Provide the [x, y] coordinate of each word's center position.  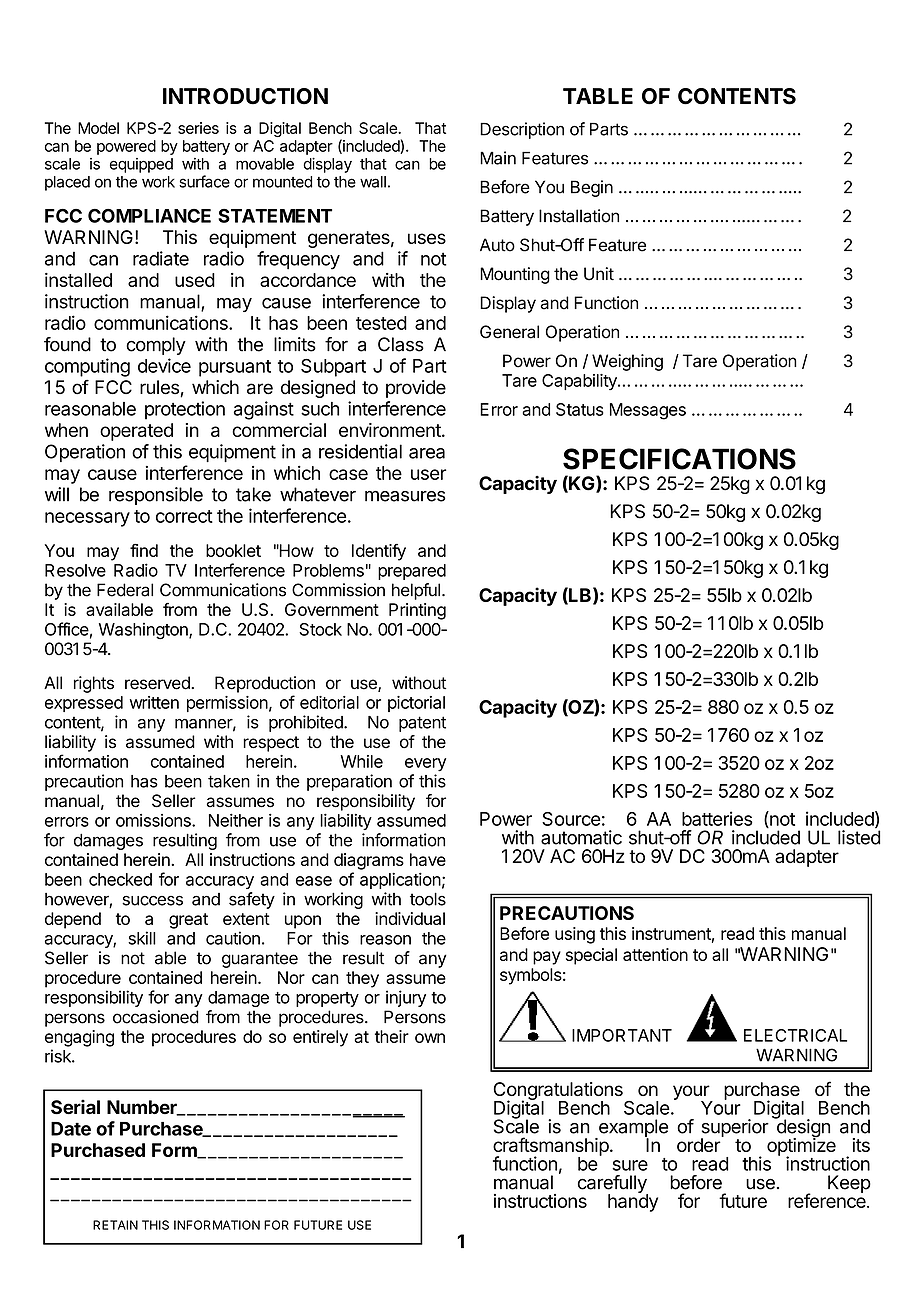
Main [498, 158]
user [429, 474]
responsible [156, 496]
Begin [592, 188]
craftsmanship [551, 1147]
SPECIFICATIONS [679, 459]
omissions [154, 820]
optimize [801, 1147]
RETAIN [115, 1225]
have [428, 859]
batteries [717, 818]
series [198, 128]
